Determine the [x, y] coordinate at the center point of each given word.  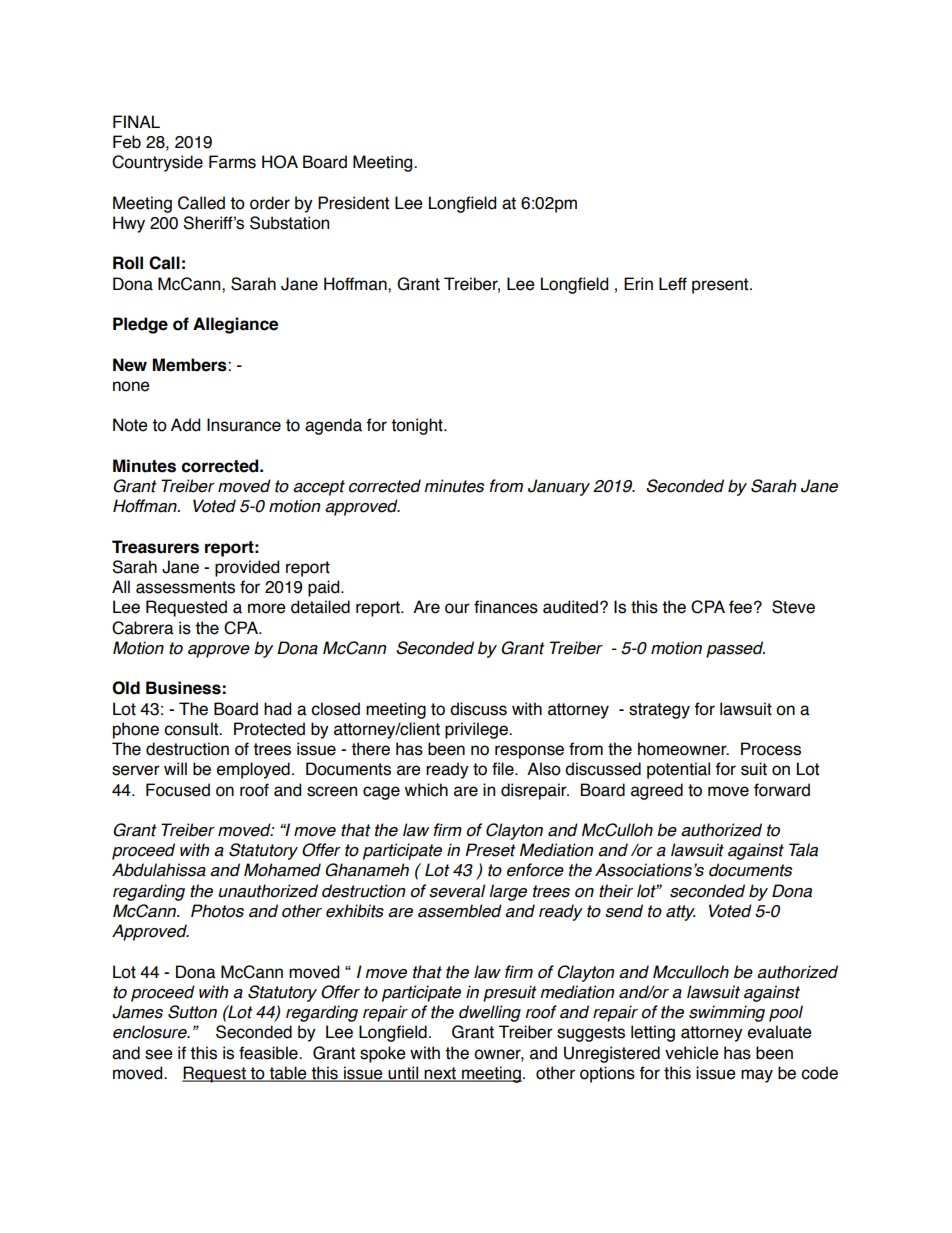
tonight [418, 426]
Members [191, 365]
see [159, 1054]
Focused [178, 790]
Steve [793, 607]
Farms [232, 162]
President [353, 203]
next [440, 1074]
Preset [490, 850]
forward [782, 790]
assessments [185, 587]
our [457, 608]
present [721, 286]
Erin [638, 283]
